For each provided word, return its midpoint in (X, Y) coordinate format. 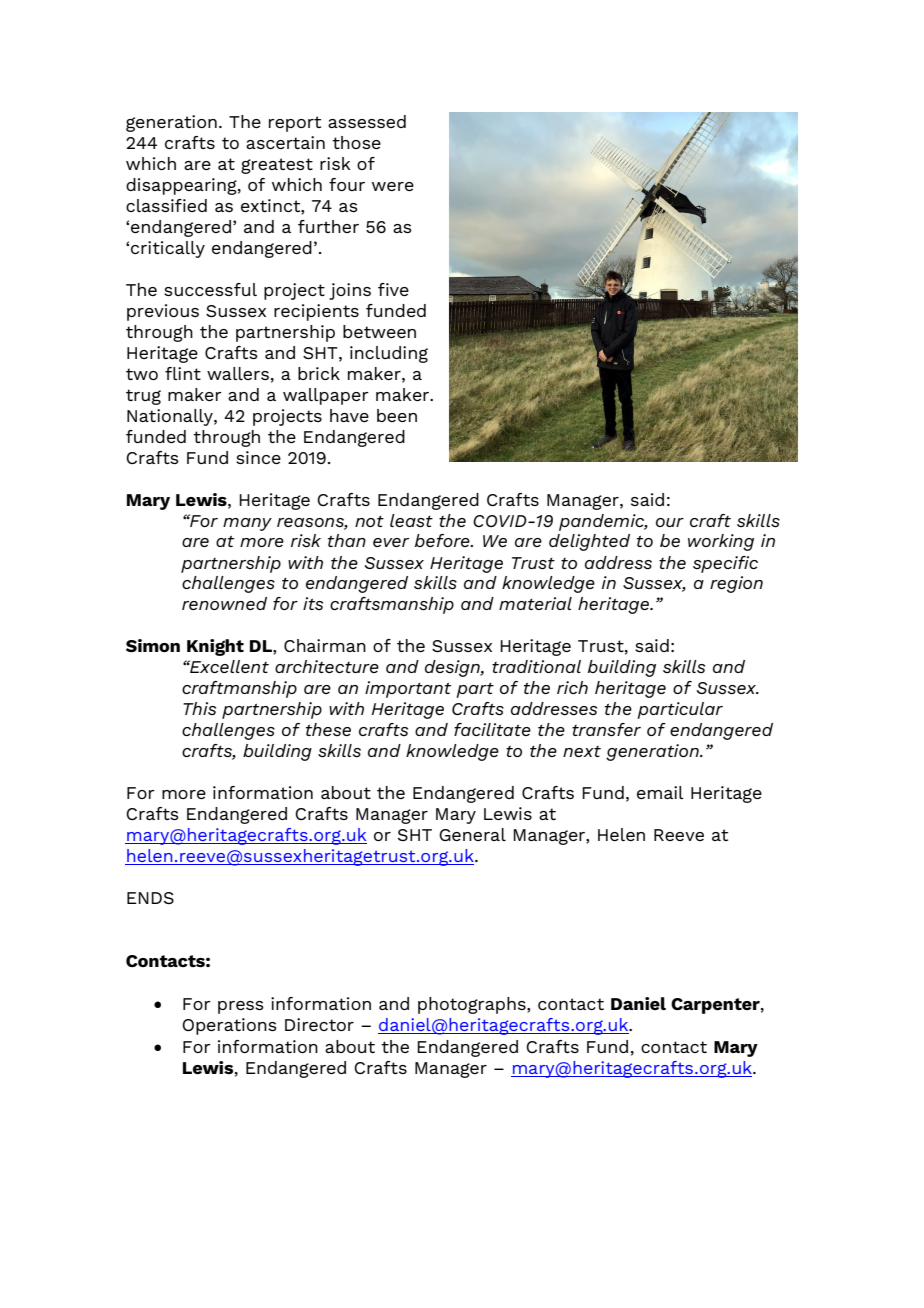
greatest (277, 166)
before (443, 540)
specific (725, 564)
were (393, 186)
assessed (367, 121)
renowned (224, 603)
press (241, 1007)
